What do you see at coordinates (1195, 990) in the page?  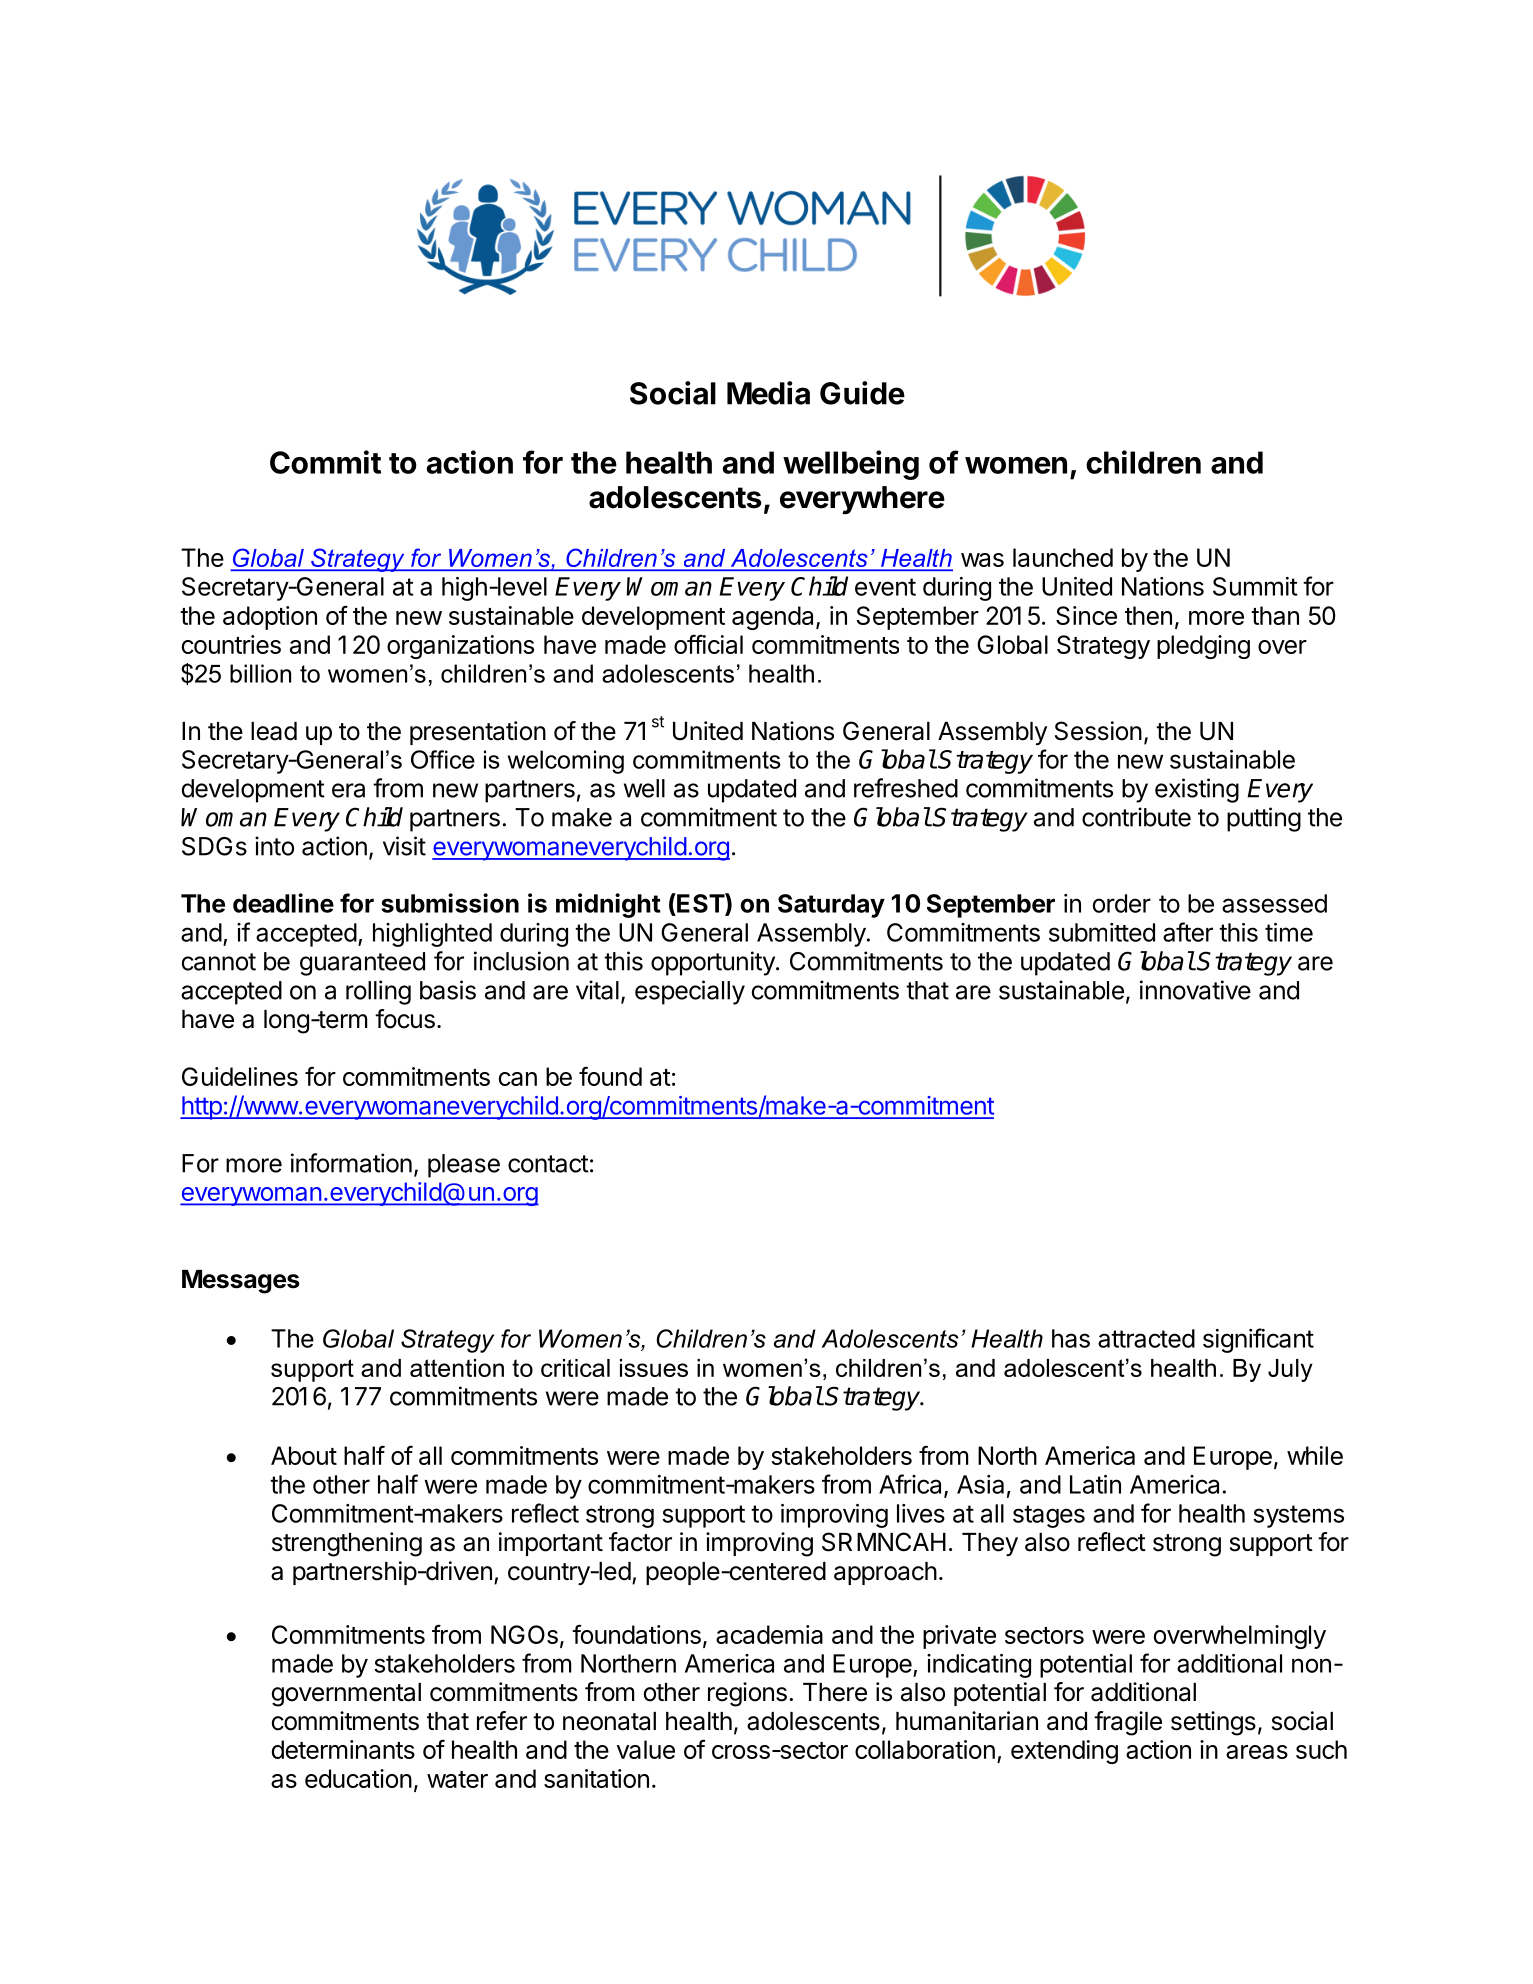 I see `innovative` at bounding box center [1195, 990].
